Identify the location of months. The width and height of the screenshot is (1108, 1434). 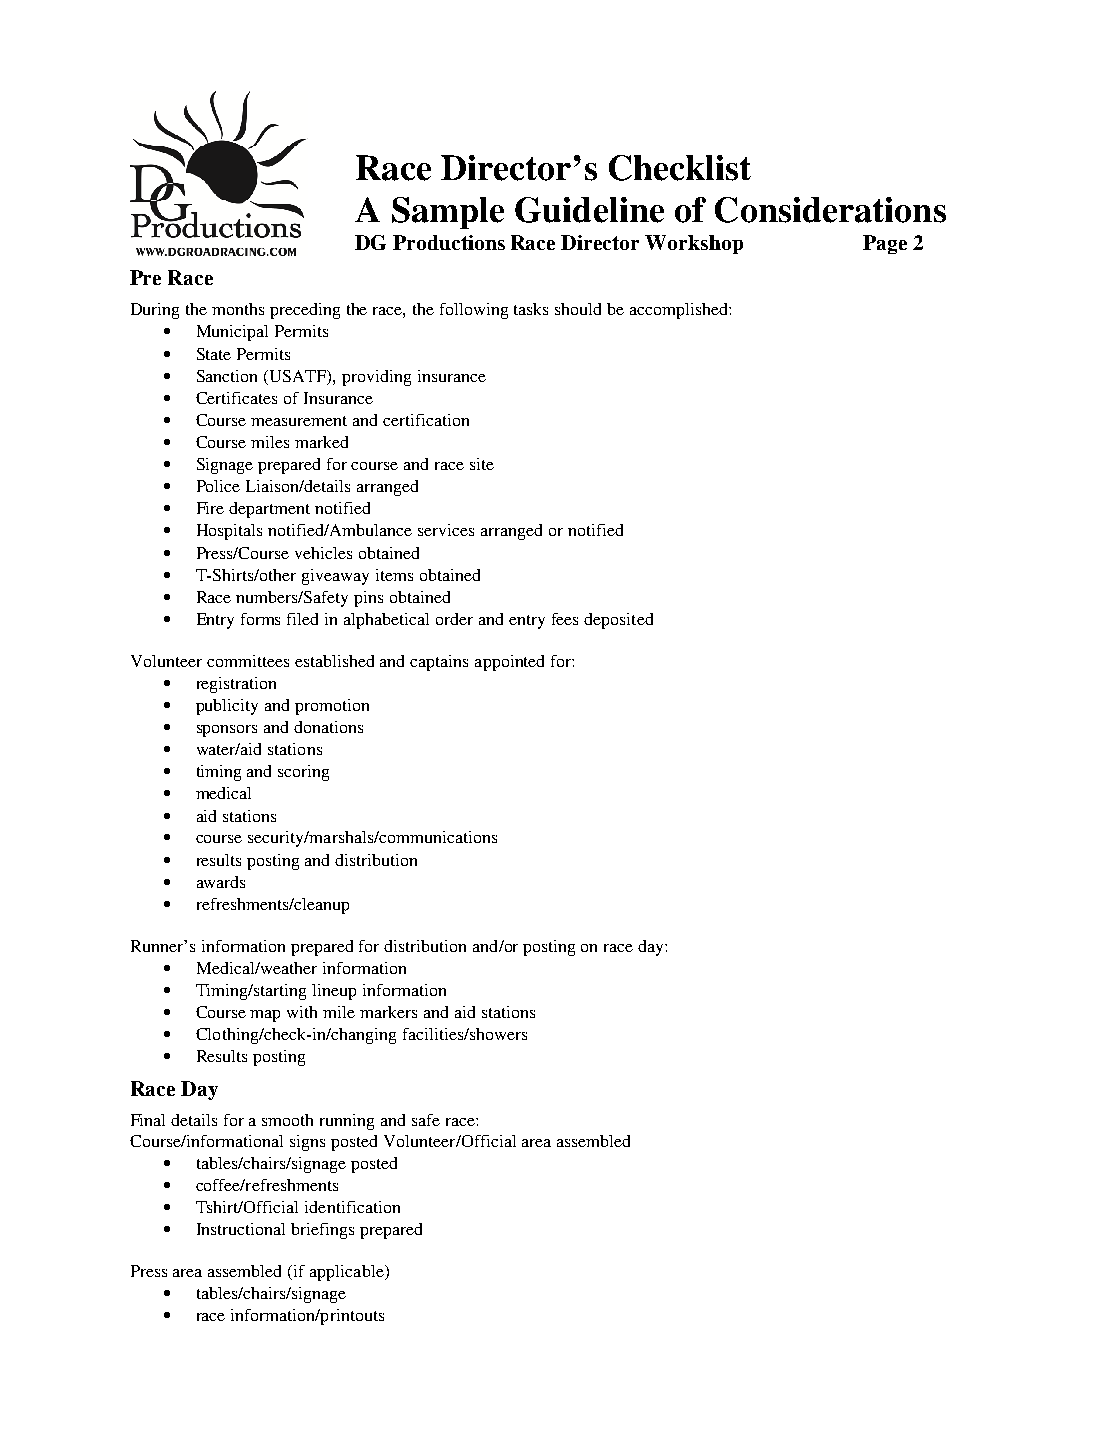
(238, 309).
